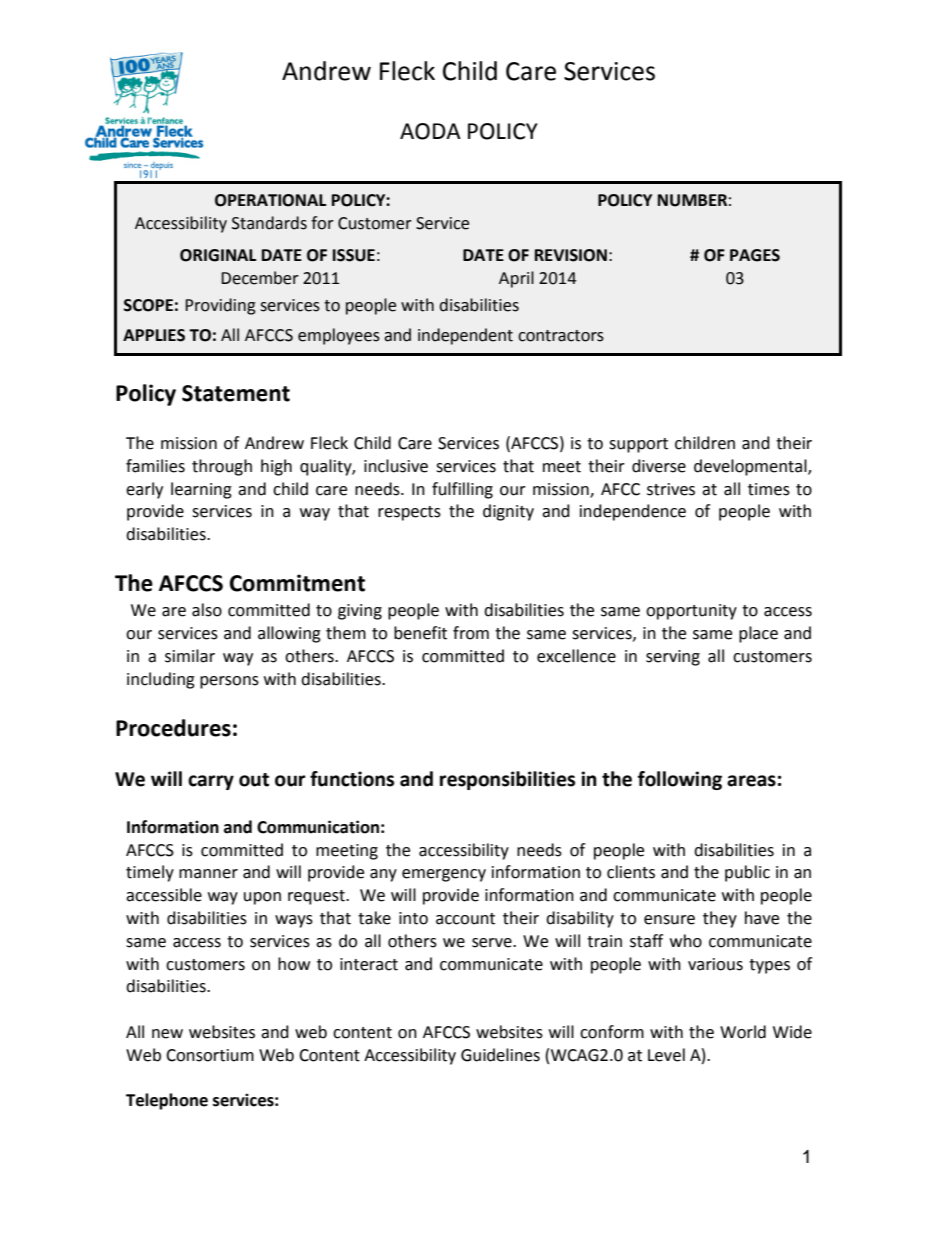  I want to click on carry, so click(211, 782).
